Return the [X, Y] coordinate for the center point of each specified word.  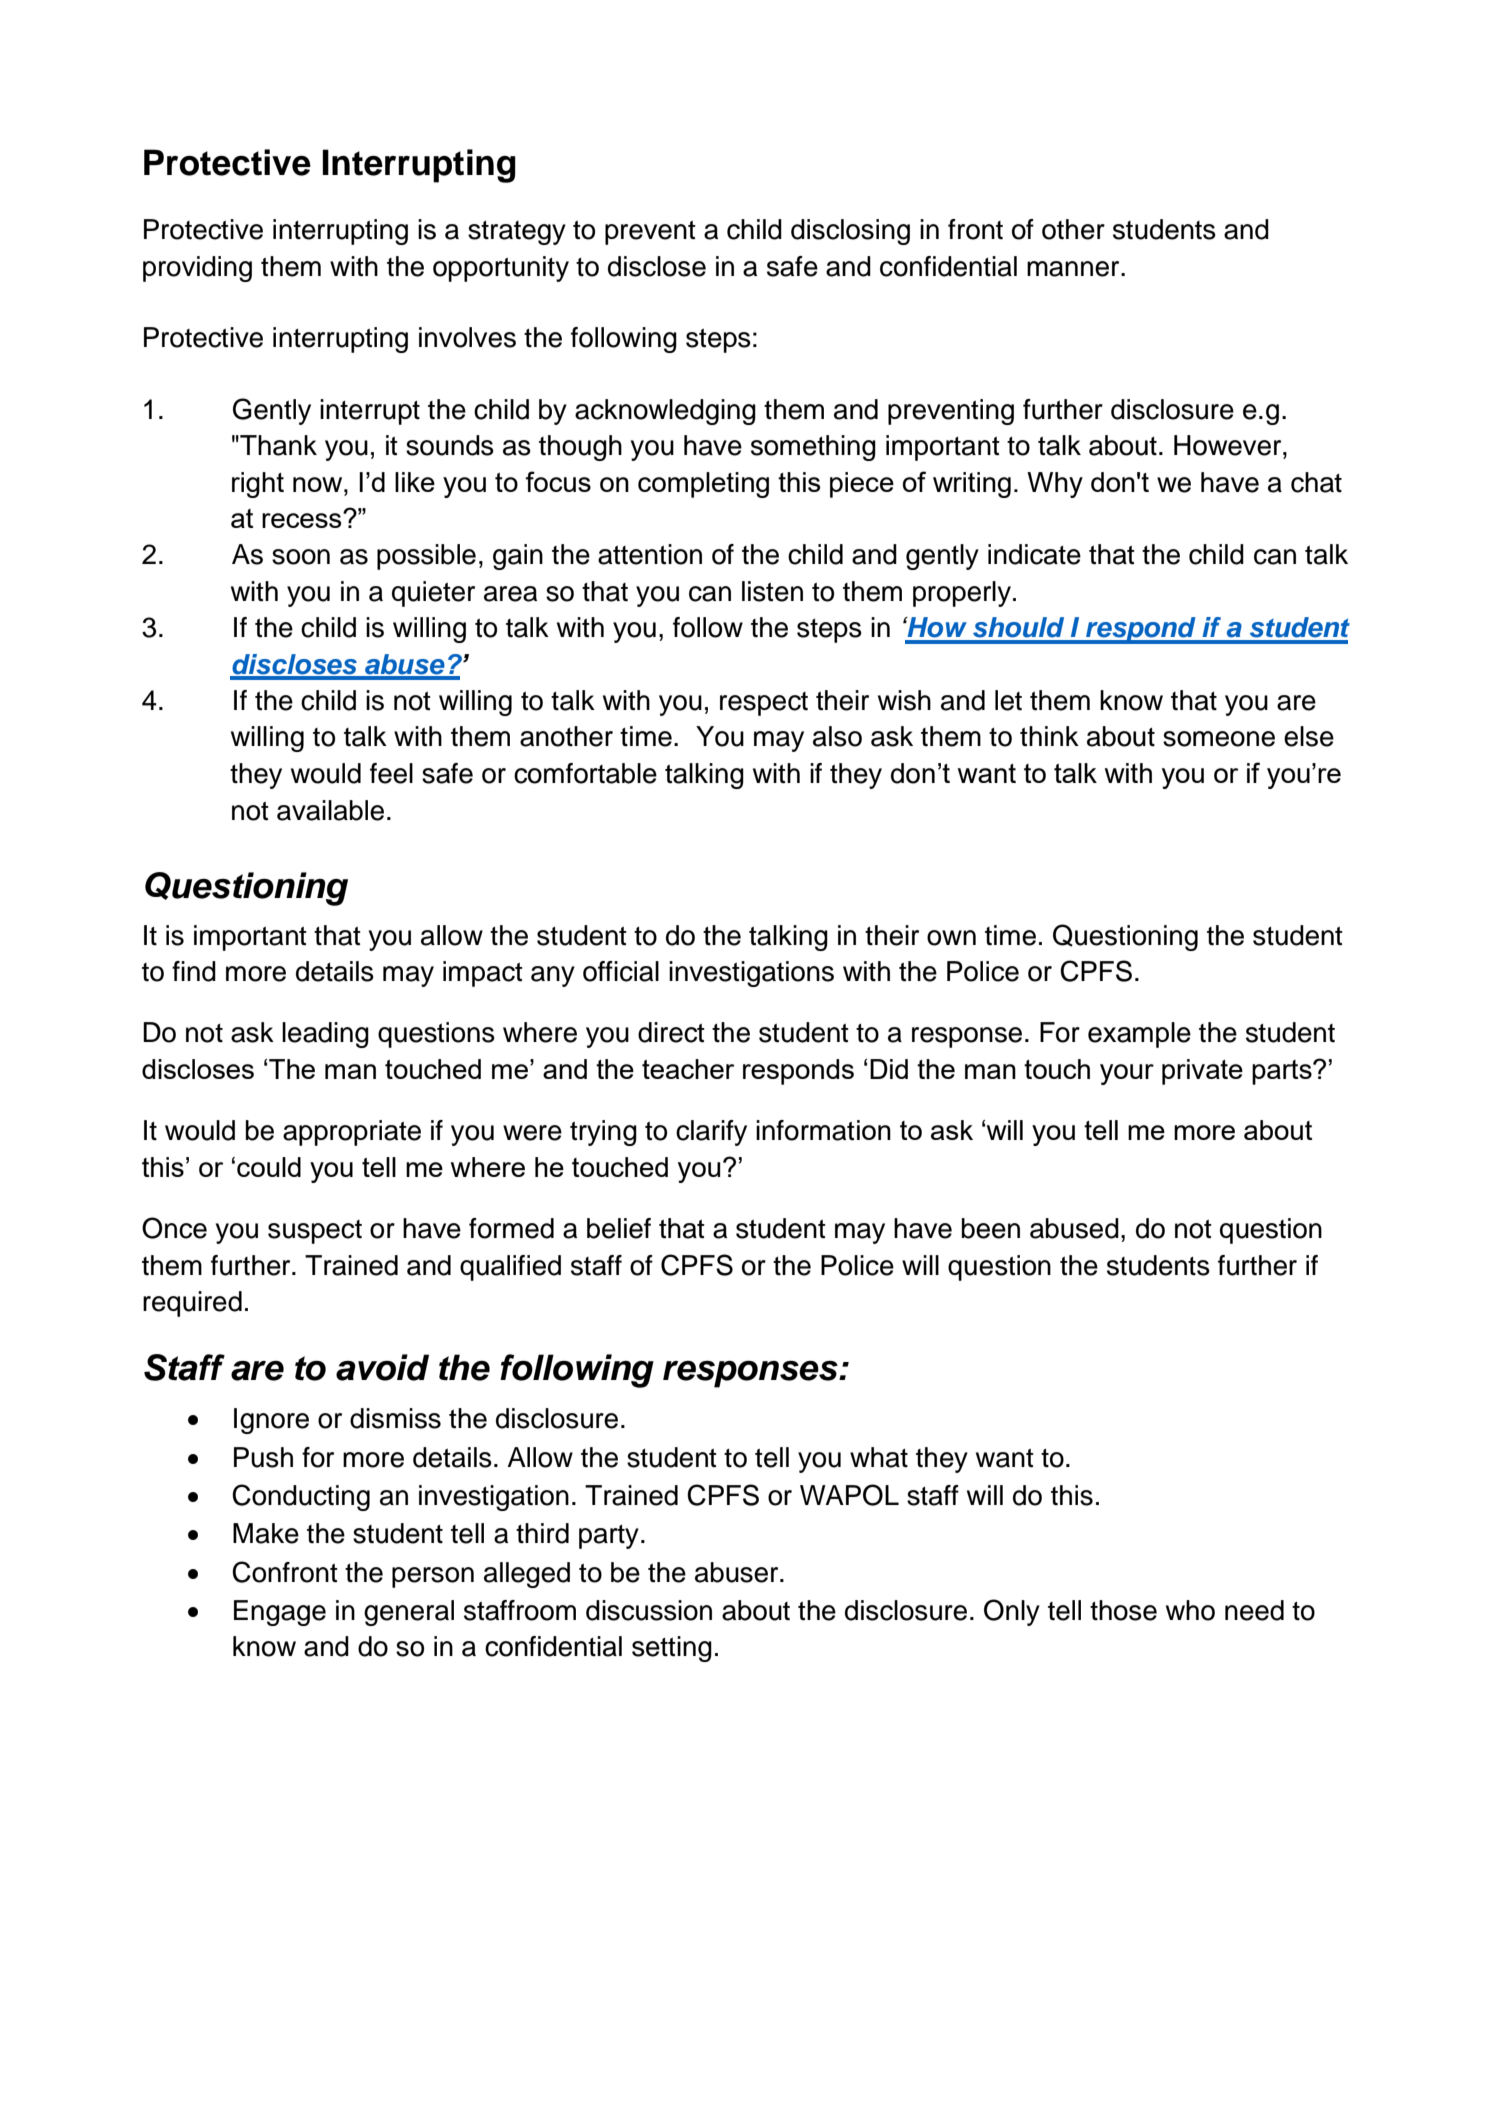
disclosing [850, 232]
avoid [382, 1367]
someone [1219, 739]
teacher [688, 1069]
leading [325, 1035]
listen [772, 591]
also [837, 736]
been [991, 1228]
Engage [280, 1613]
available [330, 810]
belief [619, 1228]
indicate [1034, 554]
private [1202, 1072]
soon [301, 557]
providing [197, 269]
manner [1074, 269]
